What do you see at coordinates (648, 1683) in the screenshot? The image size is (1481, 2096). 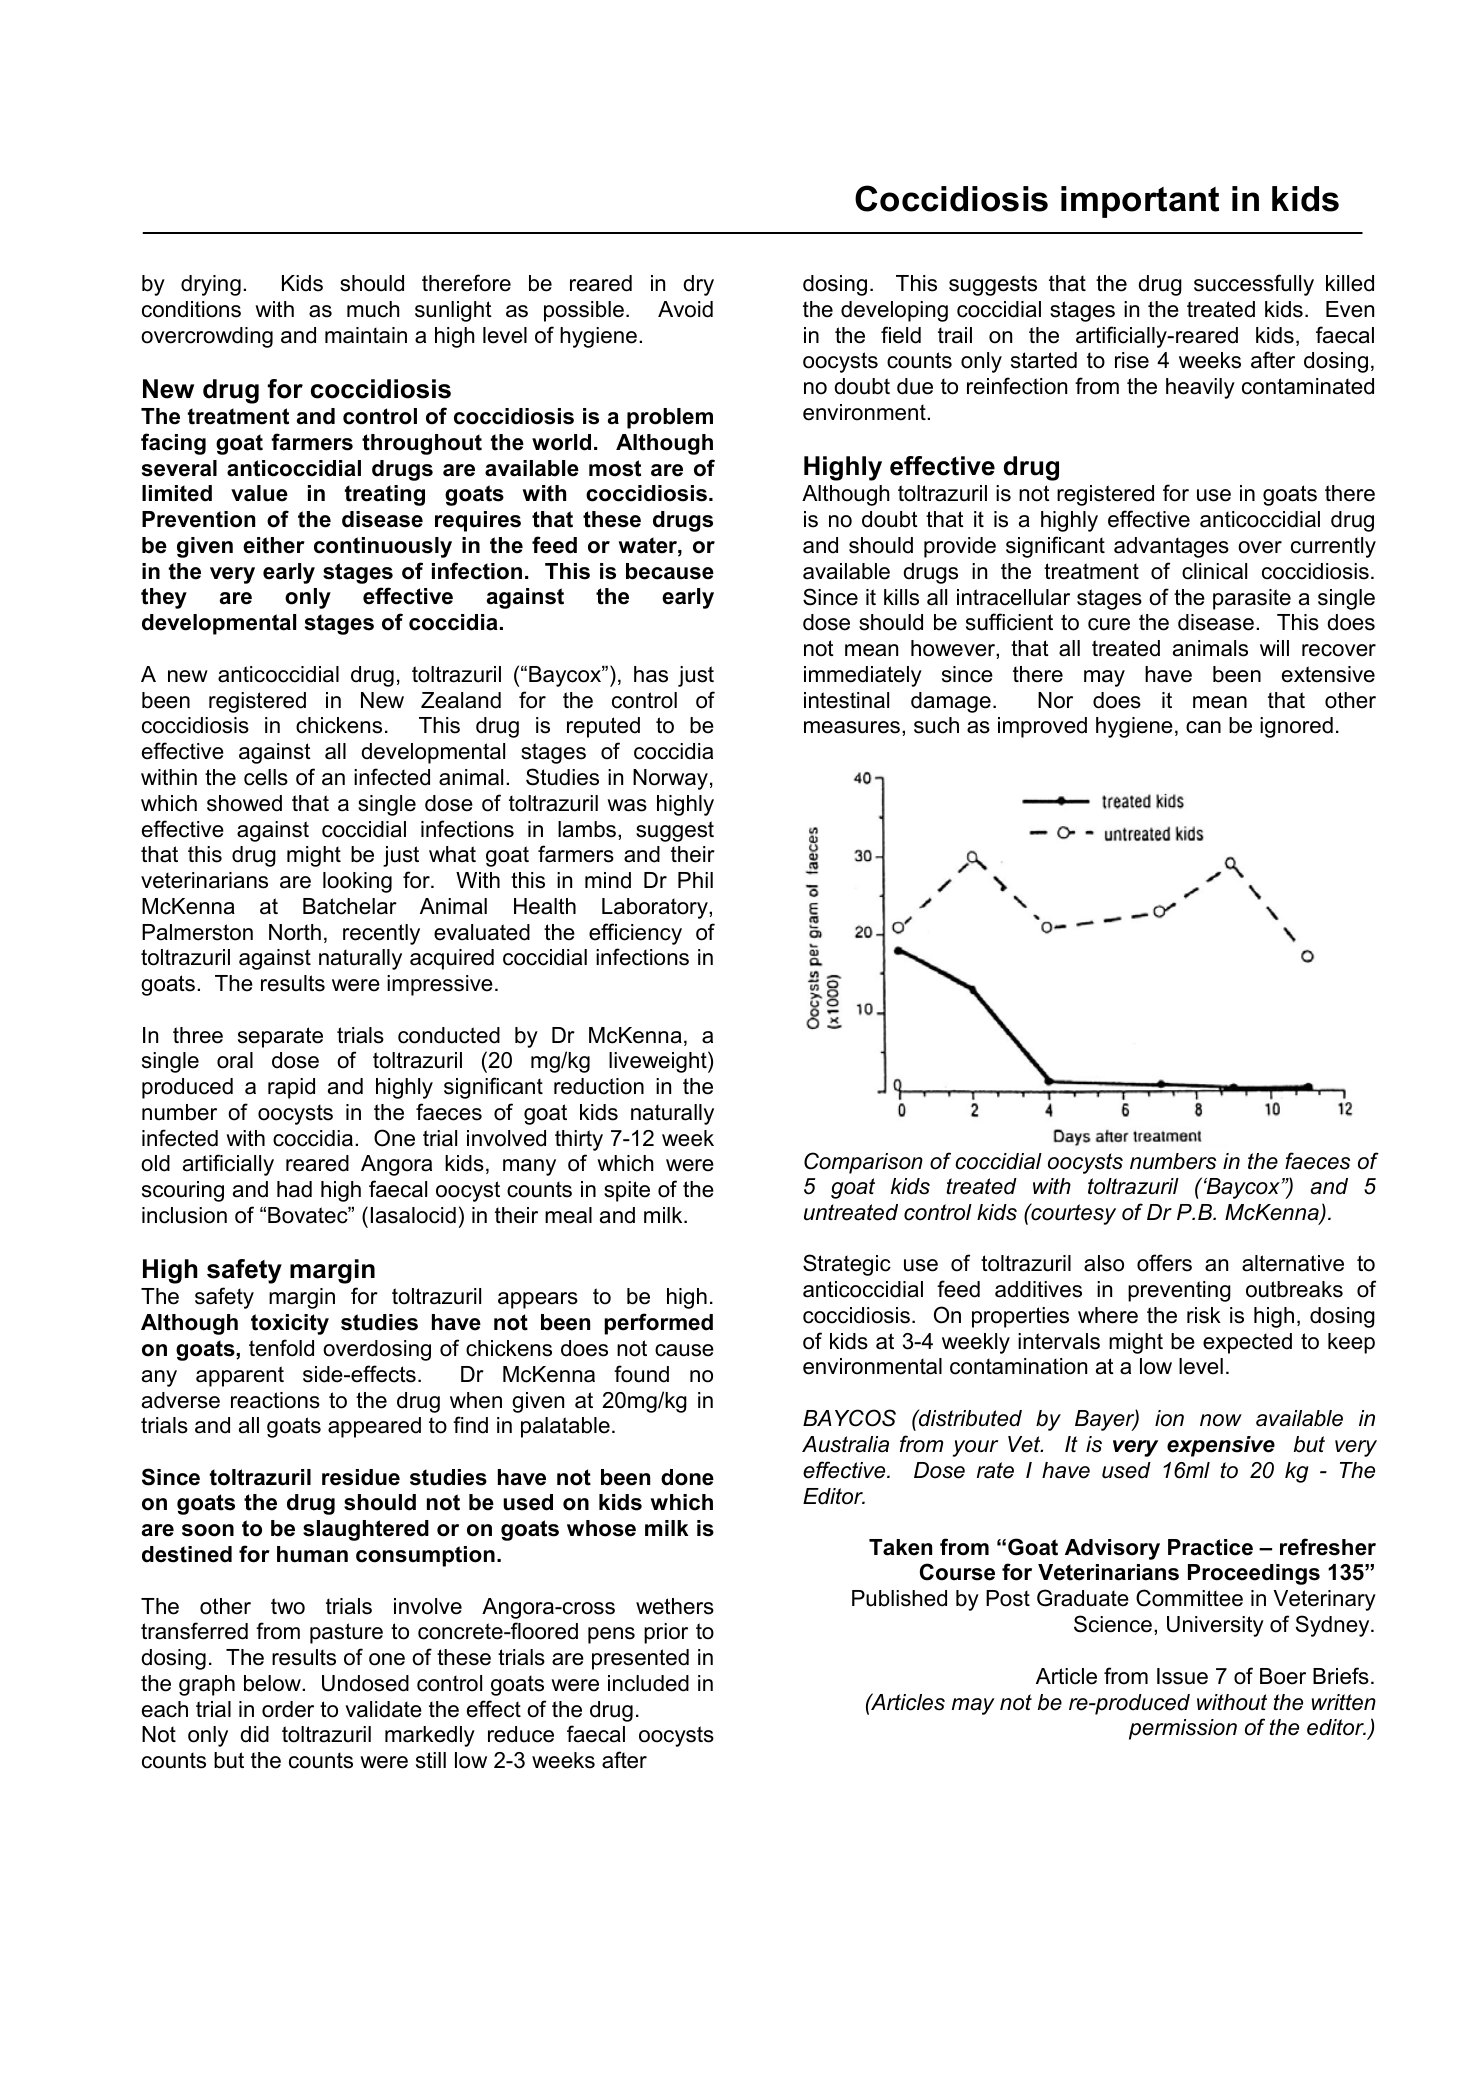 I see `included` at bounding box center [648, 1683].
